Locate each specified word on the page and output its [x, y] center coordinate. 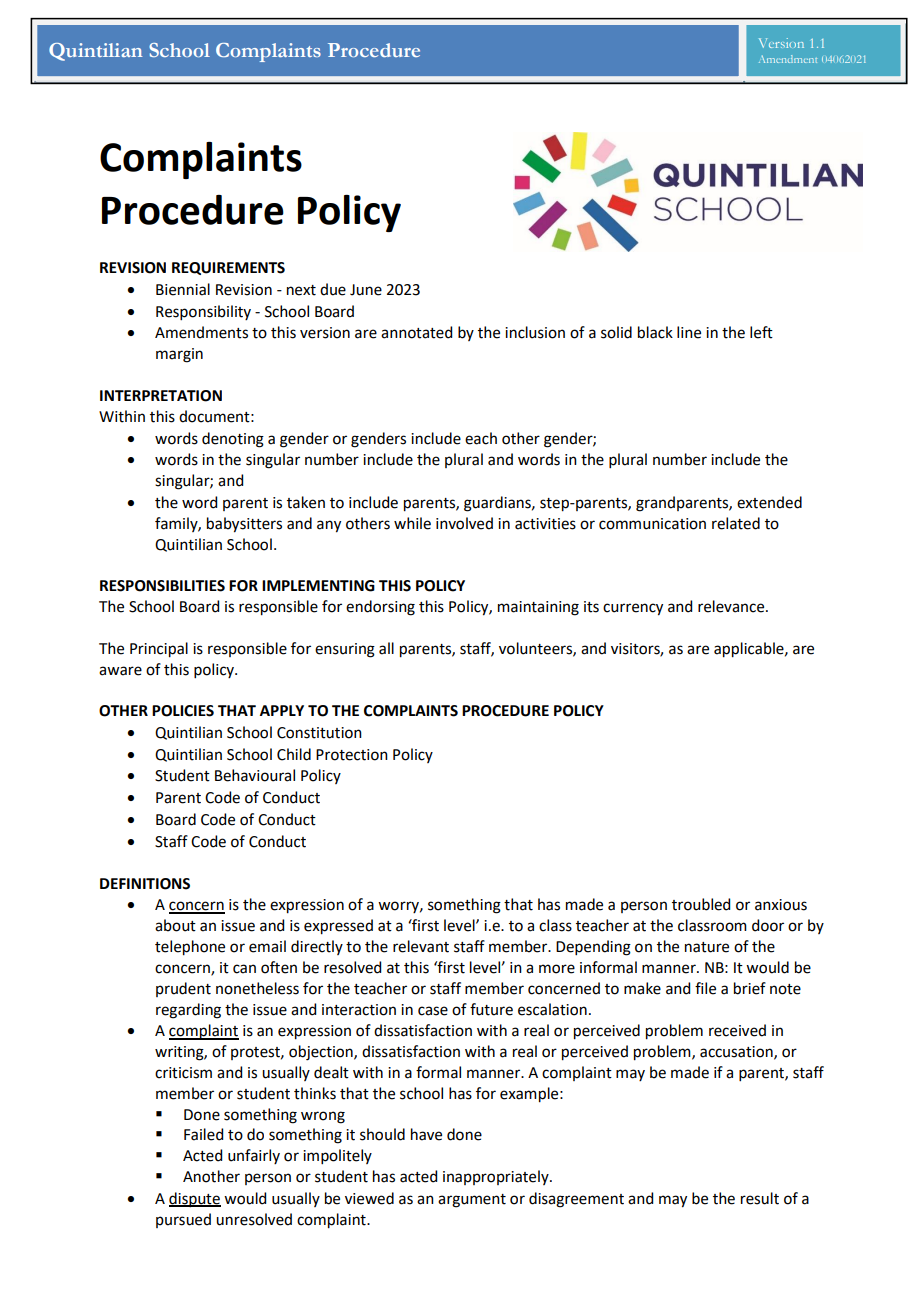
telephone [190, 948]
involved [464, 523]
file [705, 988]
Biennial [183, 289]
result [760, 1198]
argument [472, 1201]
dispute [195, 1199]
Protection [352, 755]
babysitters [244, 525]
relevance [732, 606]
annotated [416, 332]
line [689, 332]
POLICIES [183, 711]
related [736, 523]
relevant [421, 946]
